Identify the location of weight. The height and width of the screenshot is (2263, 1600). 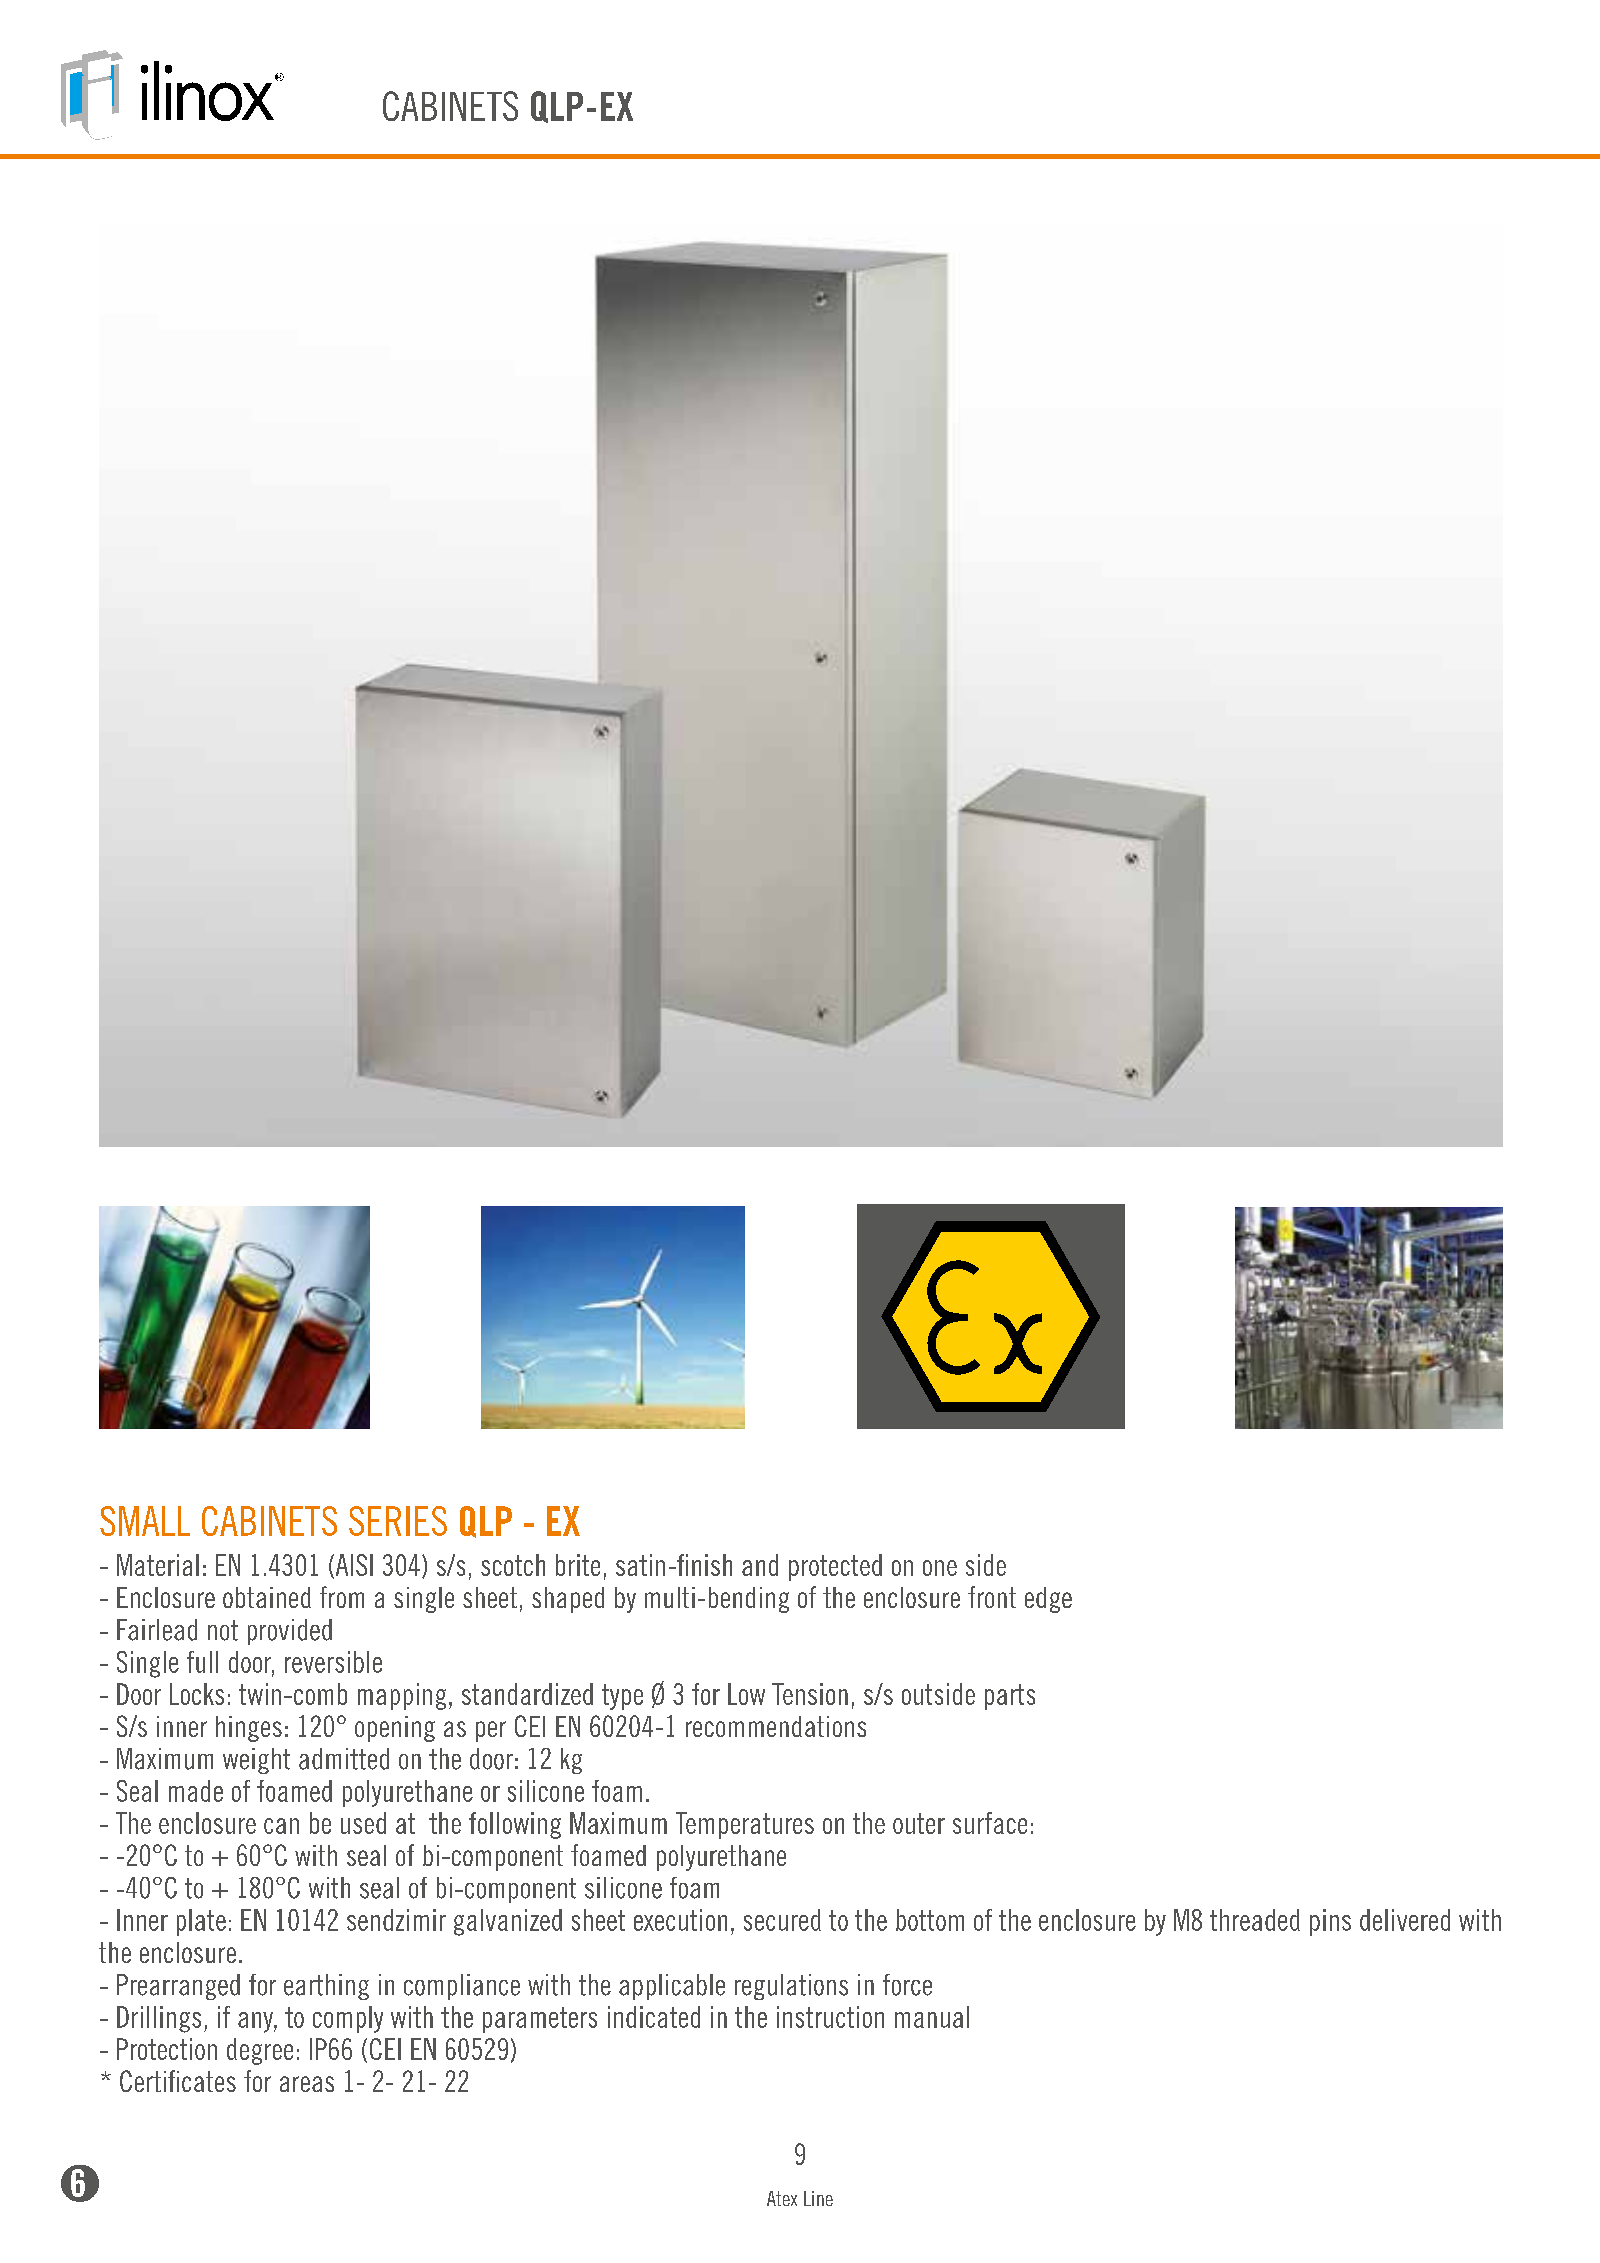
(256, 1761).
